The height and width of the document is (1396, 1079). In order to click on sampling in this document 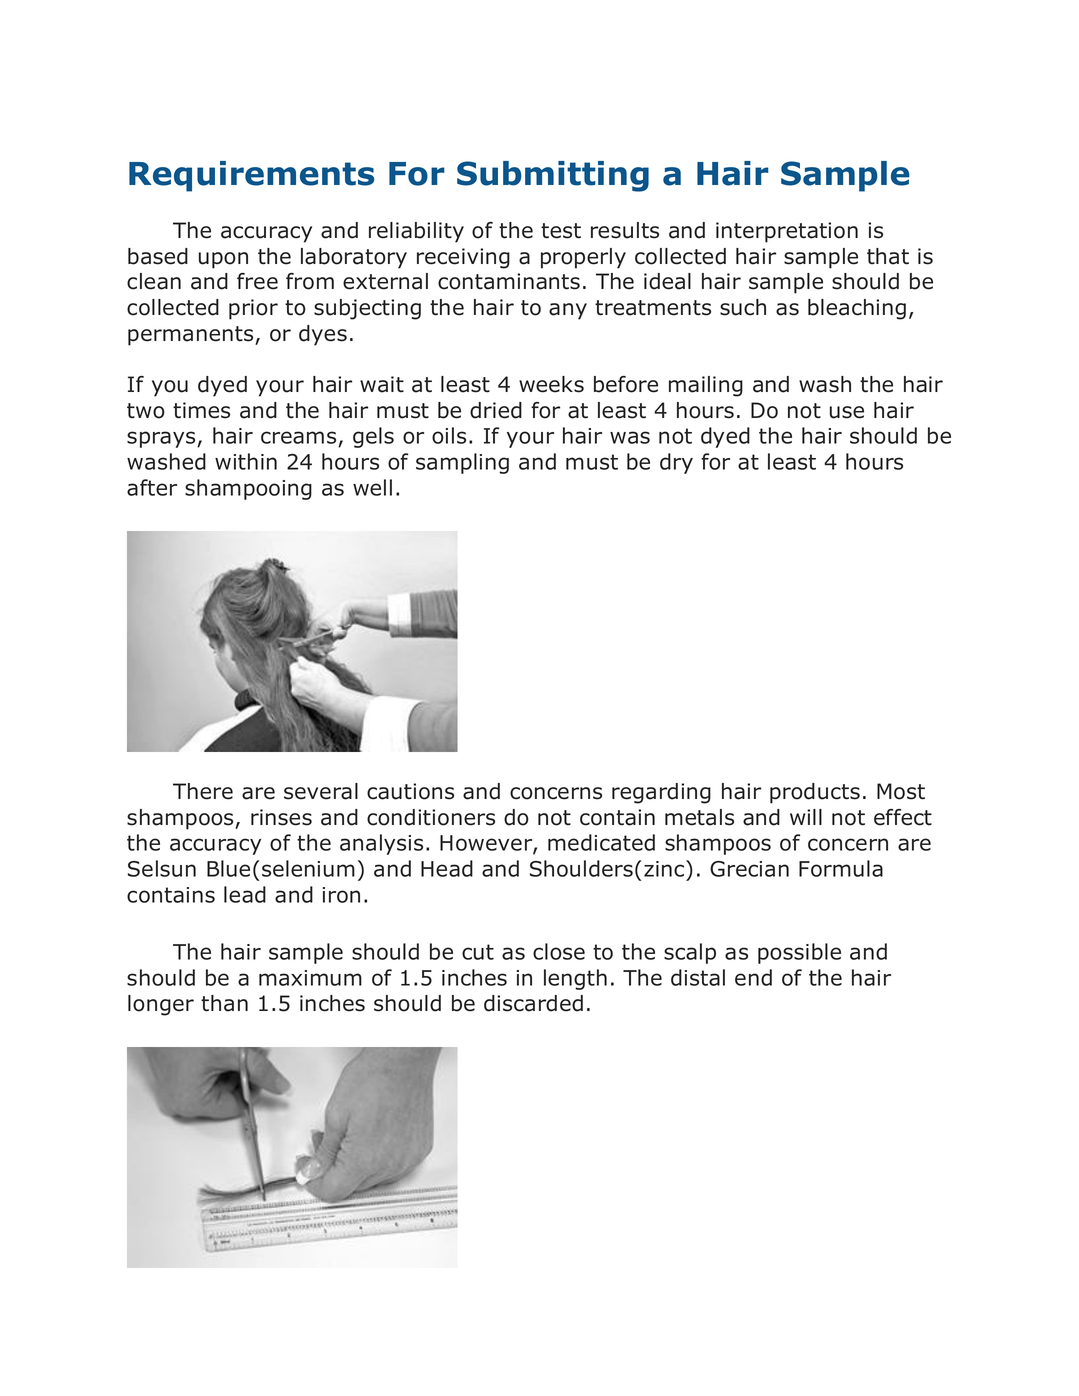, I will do `click(462, 463)`.
